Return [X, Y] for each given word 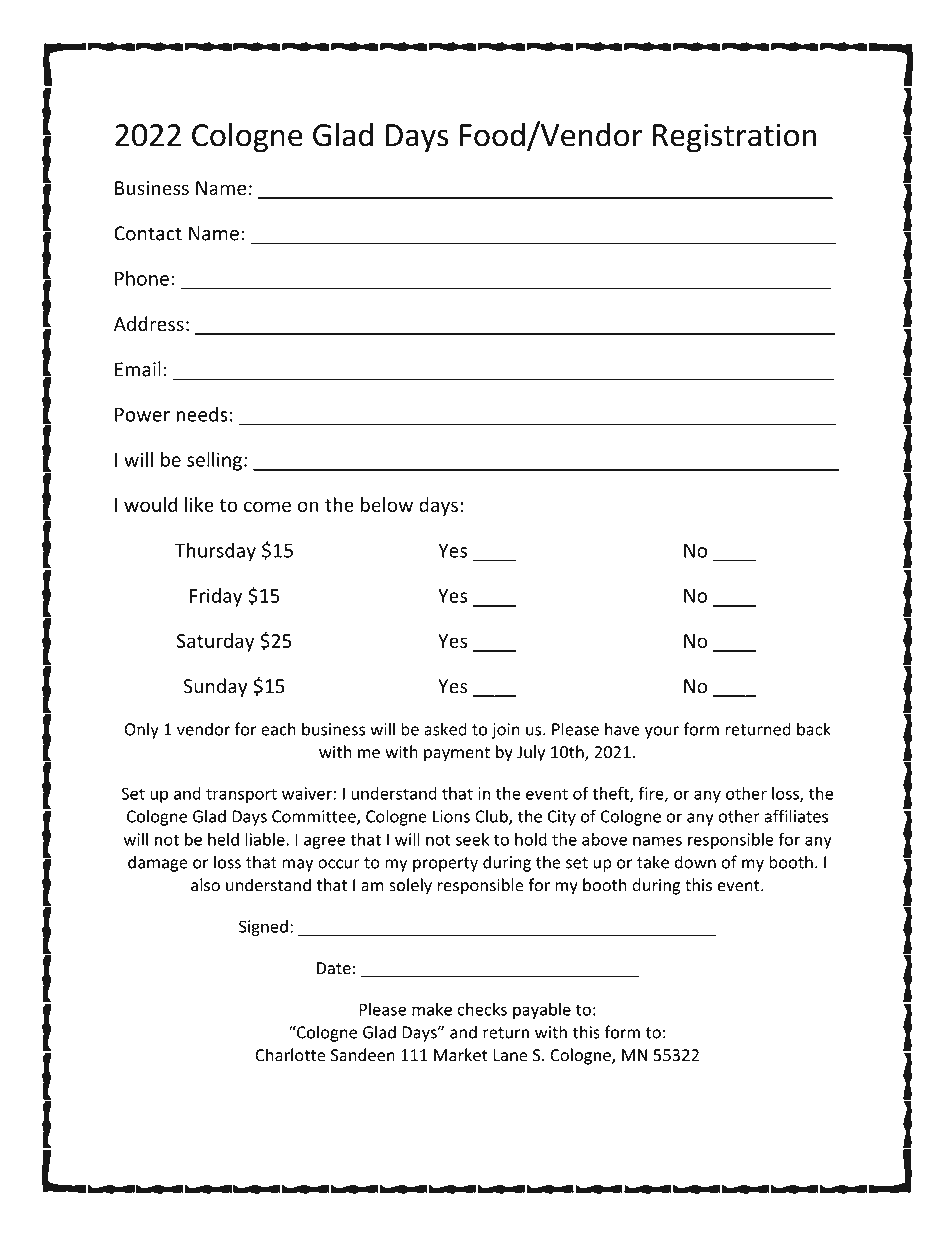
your [662, 732]
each [278, 729]
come [267, 506]
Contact [148, 233]
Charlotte [290, 1055]
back [814, 729]
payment [457, 754]
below [387, 504]
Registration [734, 138]
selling [214, 461]
